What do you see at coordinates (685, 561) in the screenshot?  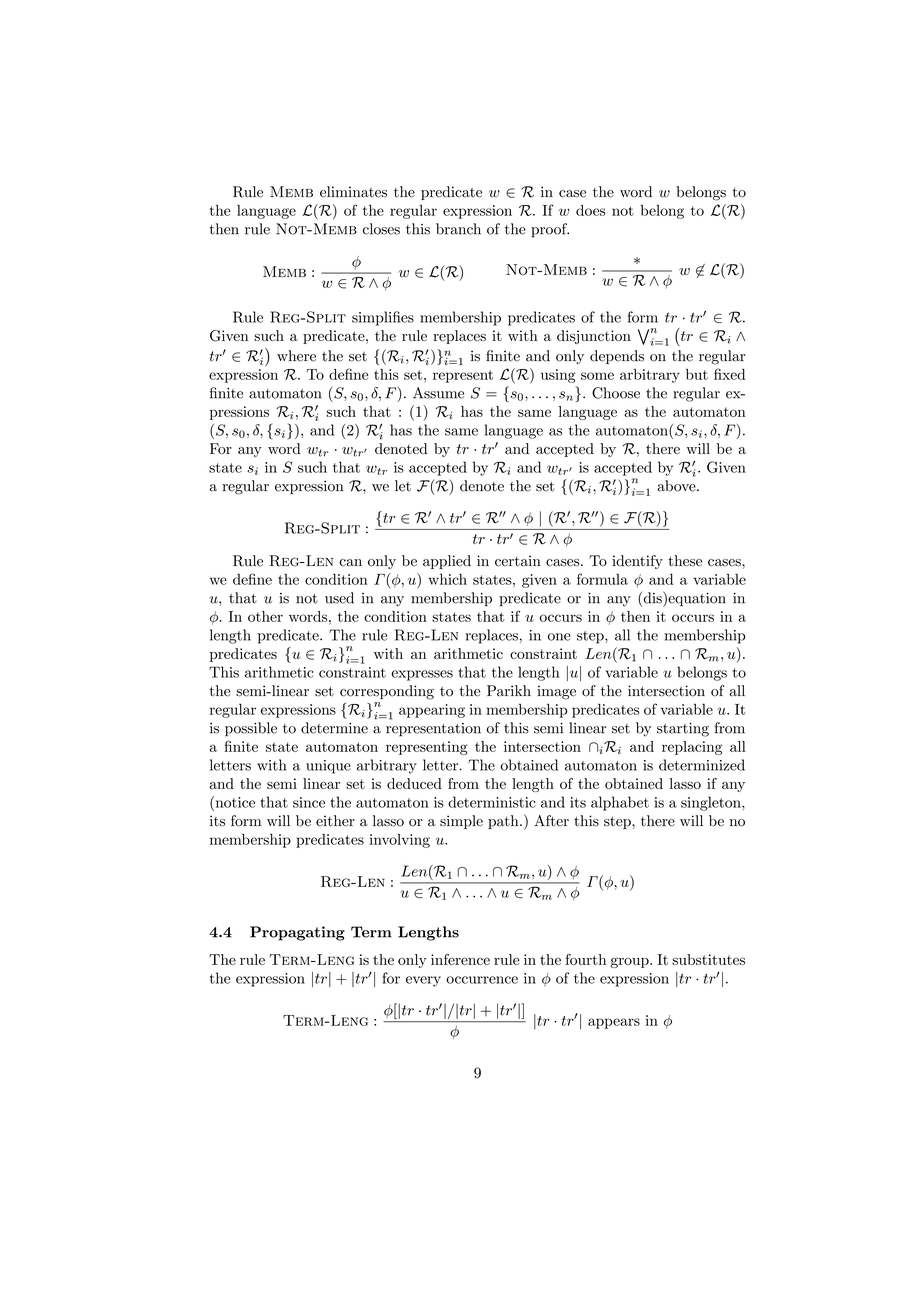 I see `these` at bounding box center [685, 561].
